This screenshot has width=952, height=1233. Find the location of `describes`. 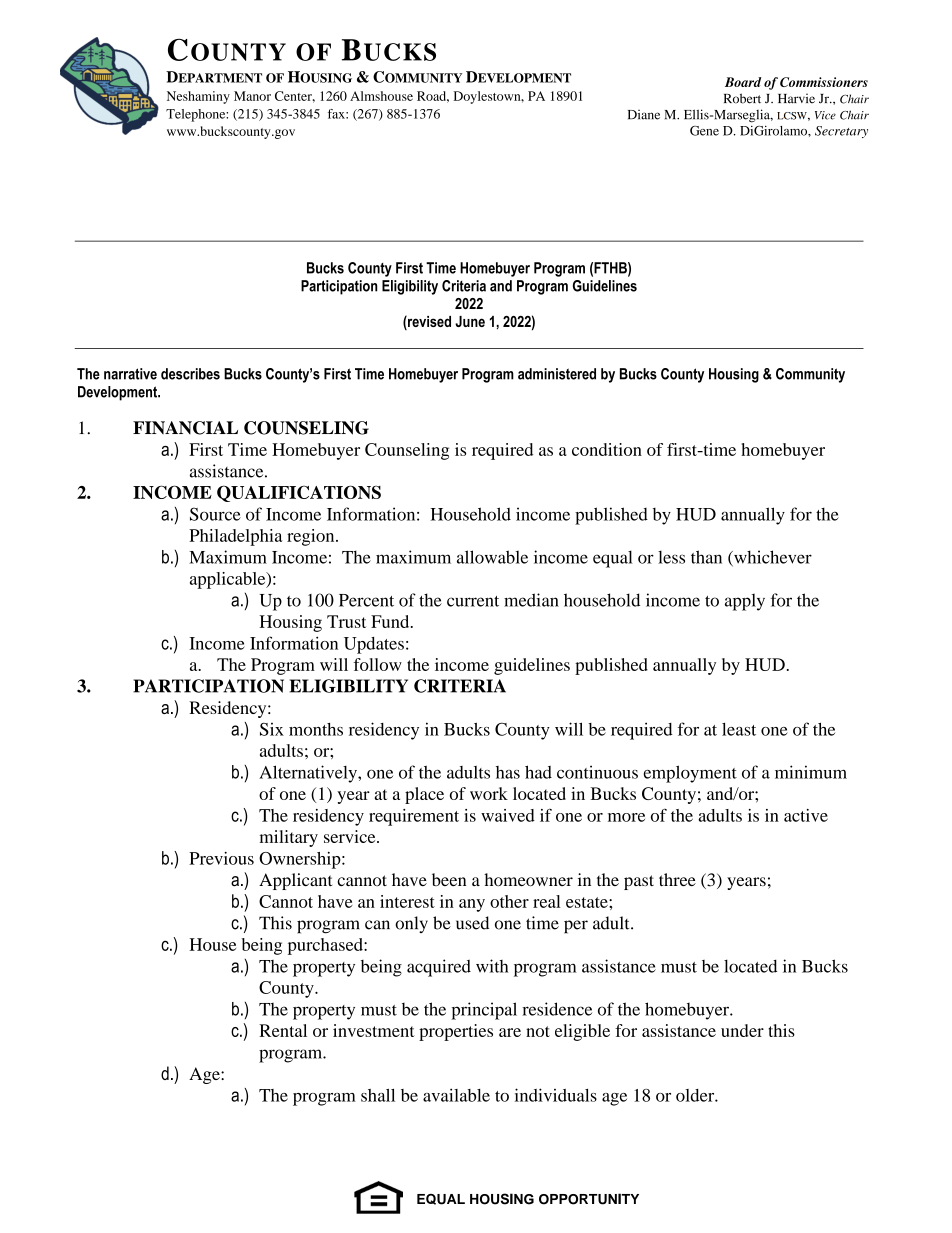

describes is located at coordinates (190, 374).
